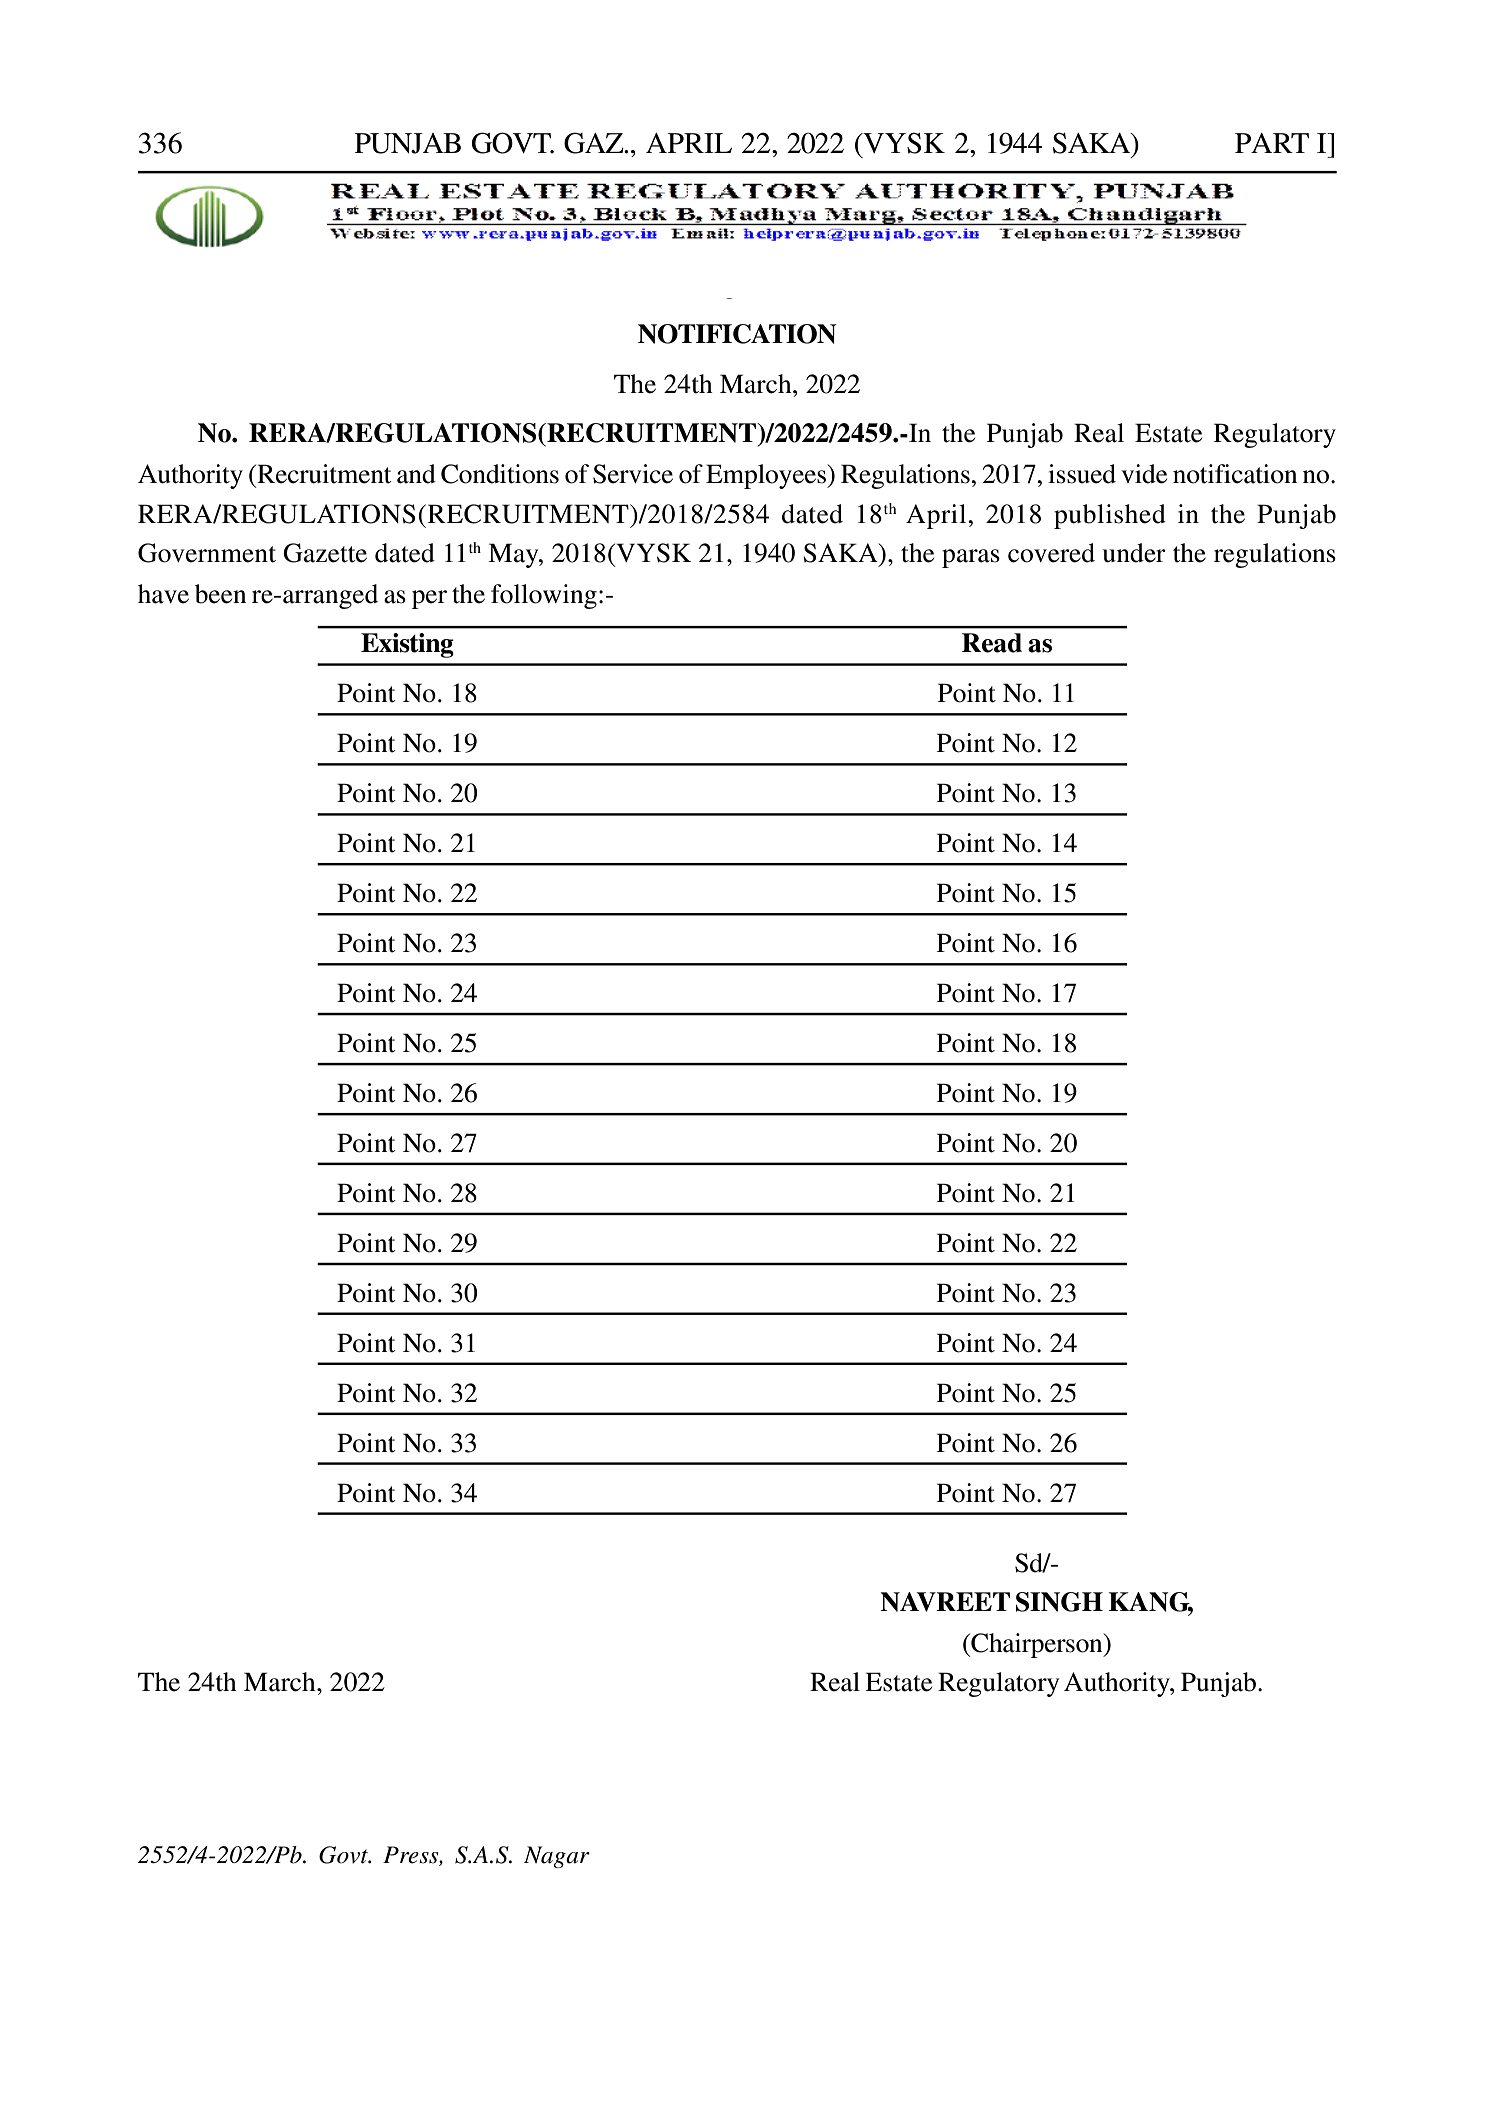 This page has height=2103, width=1486. What do you see at coordinates (325, 553) in the page?
I see `Gazette` at bounding box center [325, 553].
